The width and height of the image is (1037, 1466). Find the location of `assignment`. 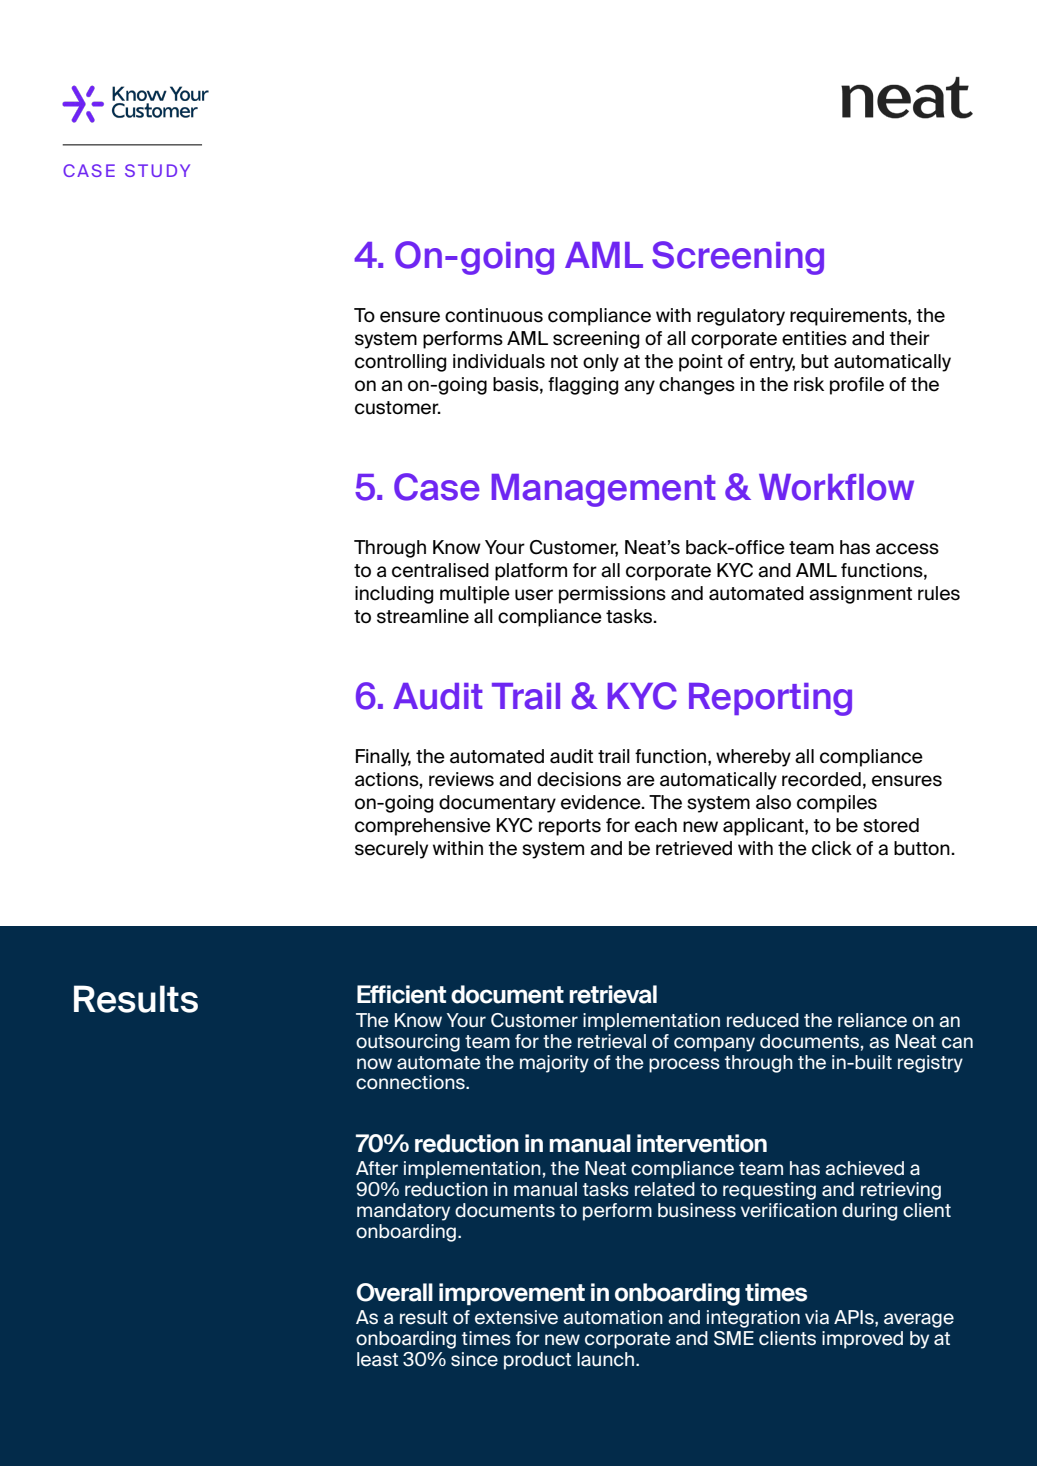

assignment is located at coordinates (860, 595).
